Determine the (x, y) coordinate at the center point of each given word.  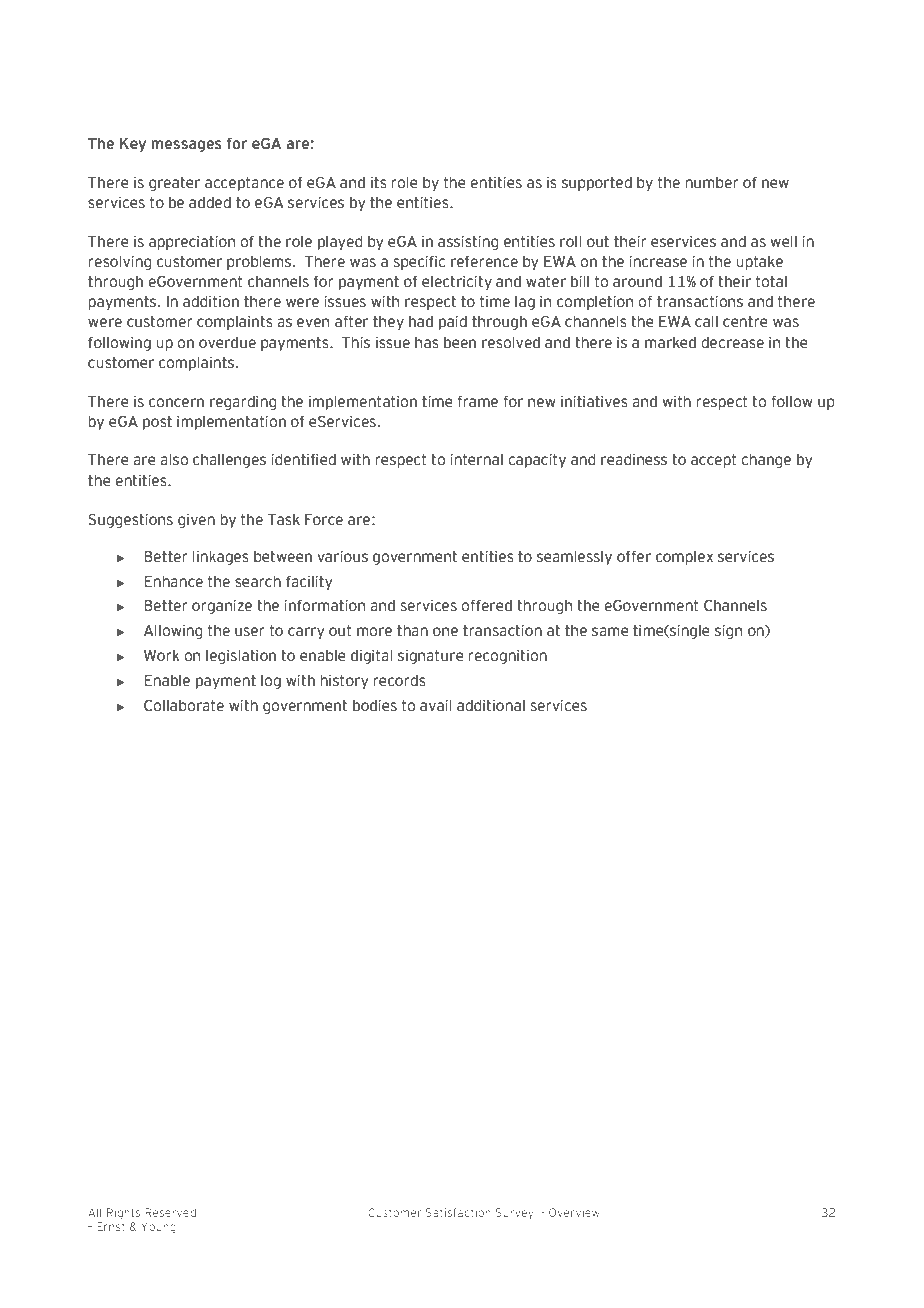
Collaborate (184, 705)
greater (174, 183)
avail (436, 706)
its (378, 183)
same (610, 632)
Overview (574, 1212)
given (196, 521)
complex (684, 557)
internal (476, 460)
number (712, 182)
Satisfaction (458, 1212)
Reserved (170, 1212)
